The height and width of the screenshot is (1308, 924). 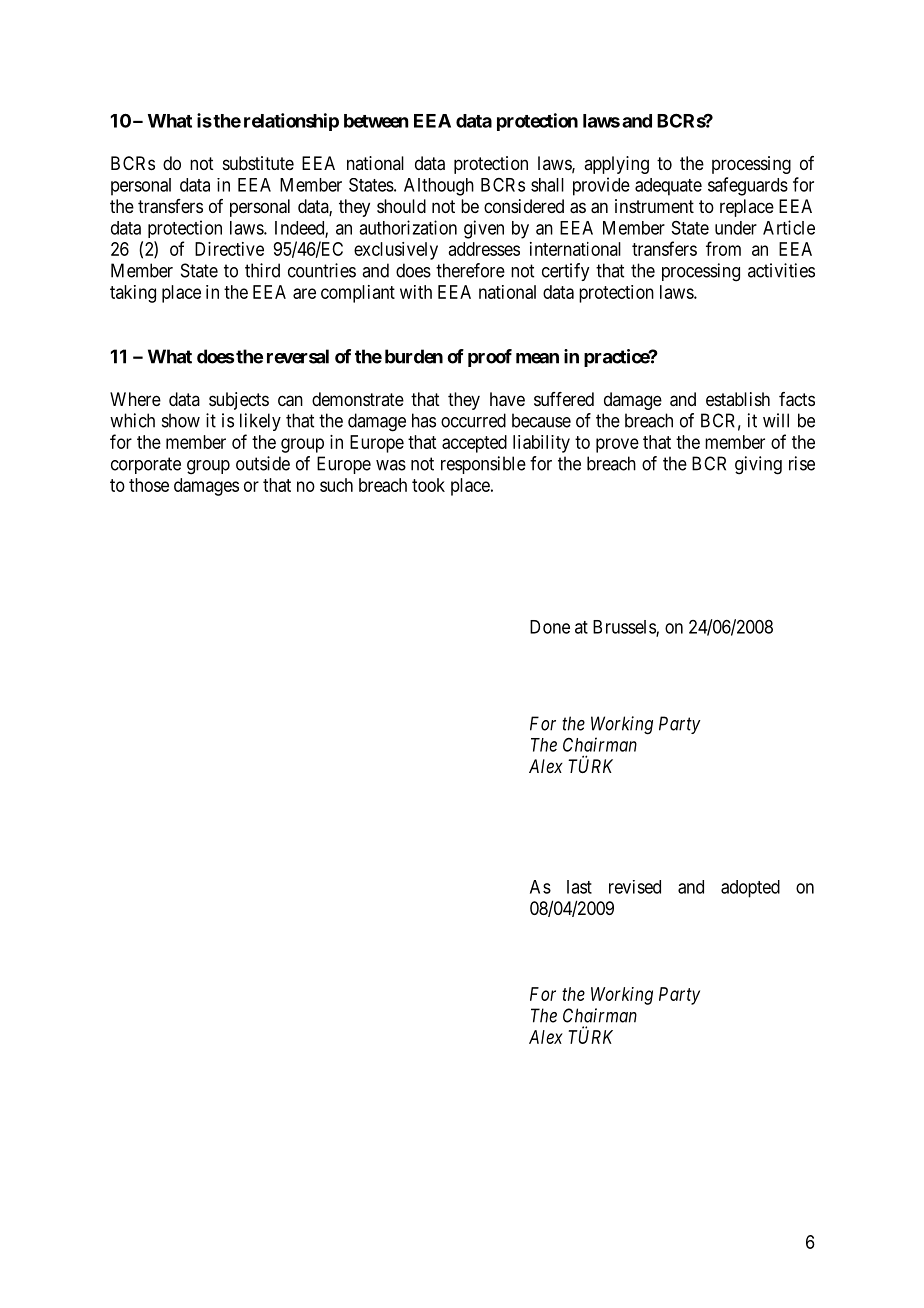 I want to click on substitute, so click(x=258, y=163).
